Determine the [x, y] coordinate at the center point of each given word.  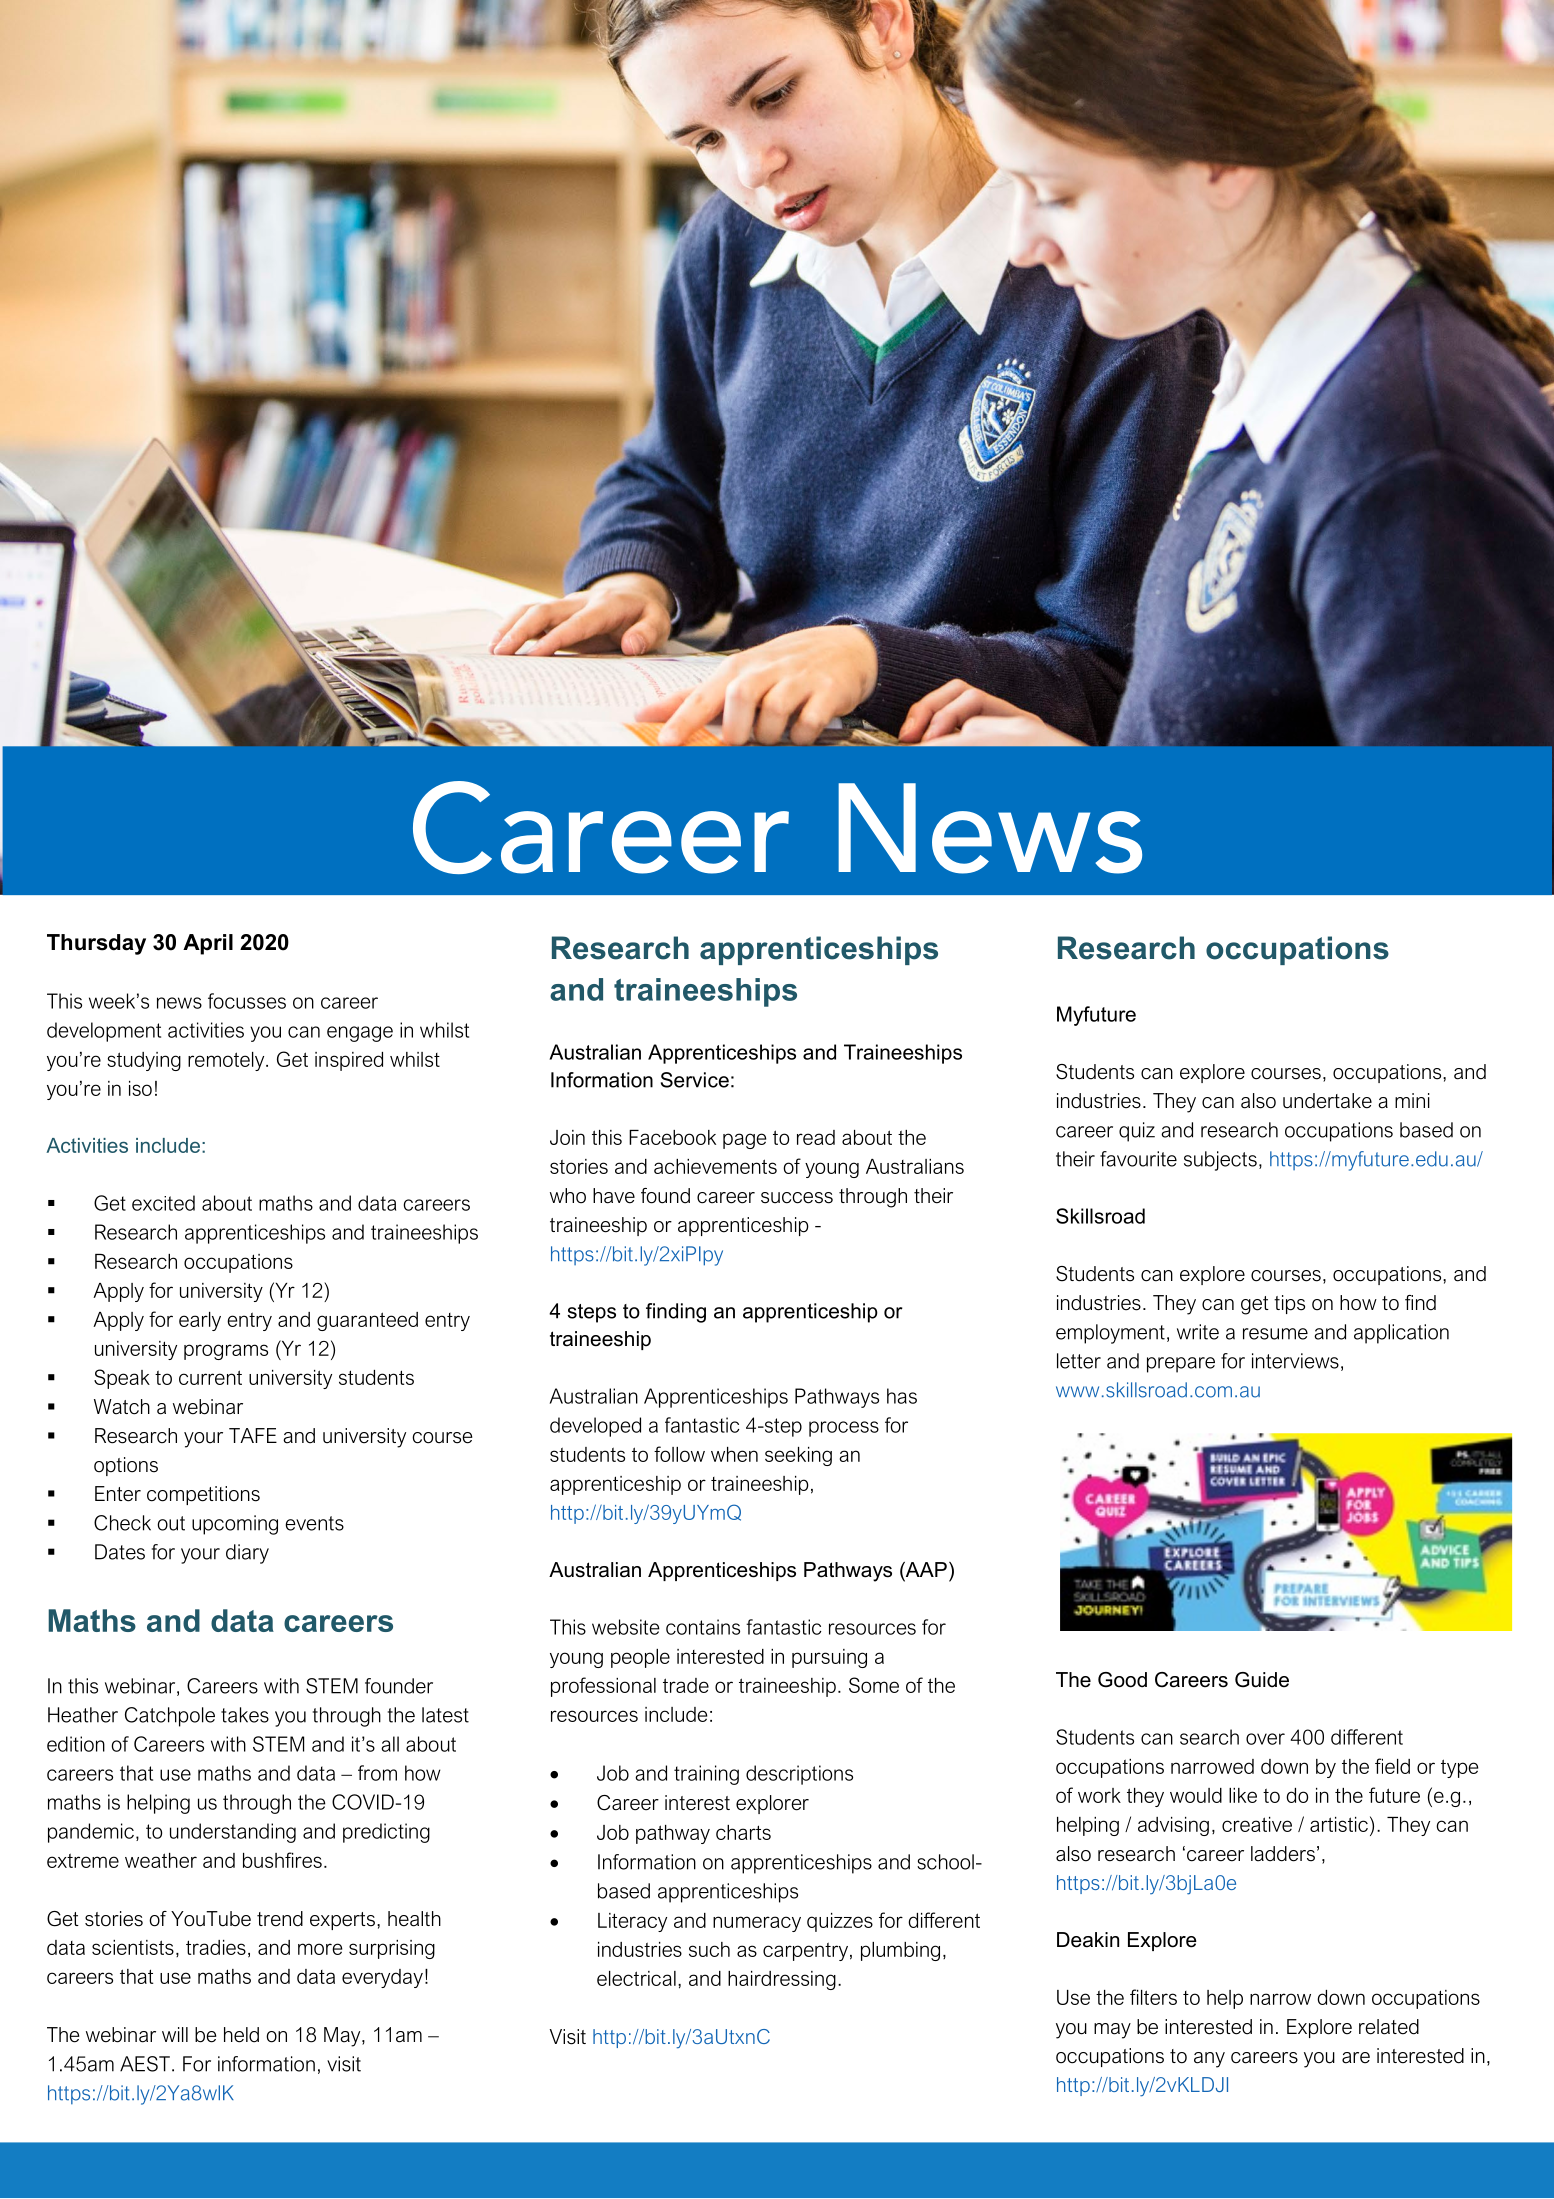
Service [695, 1080]
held [241, 2035]
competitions [203, 1495]
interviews [1295, 1361]
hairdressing [782, 1980]
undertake [1327, 1101]
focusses [247, 1001]
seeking [798, 1456]
